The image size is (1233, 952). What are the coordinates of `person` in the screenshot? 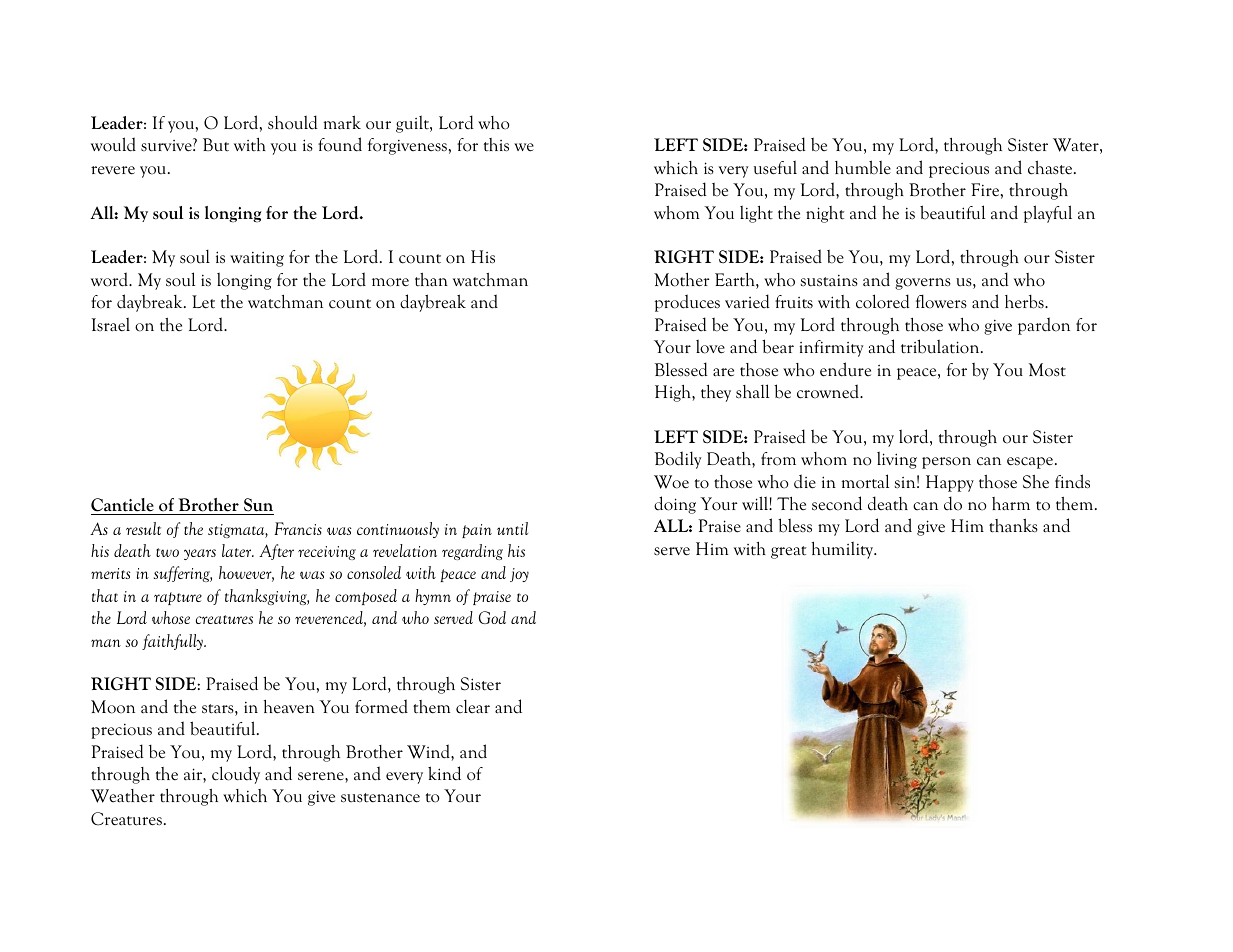 It's located at (946, 463).
